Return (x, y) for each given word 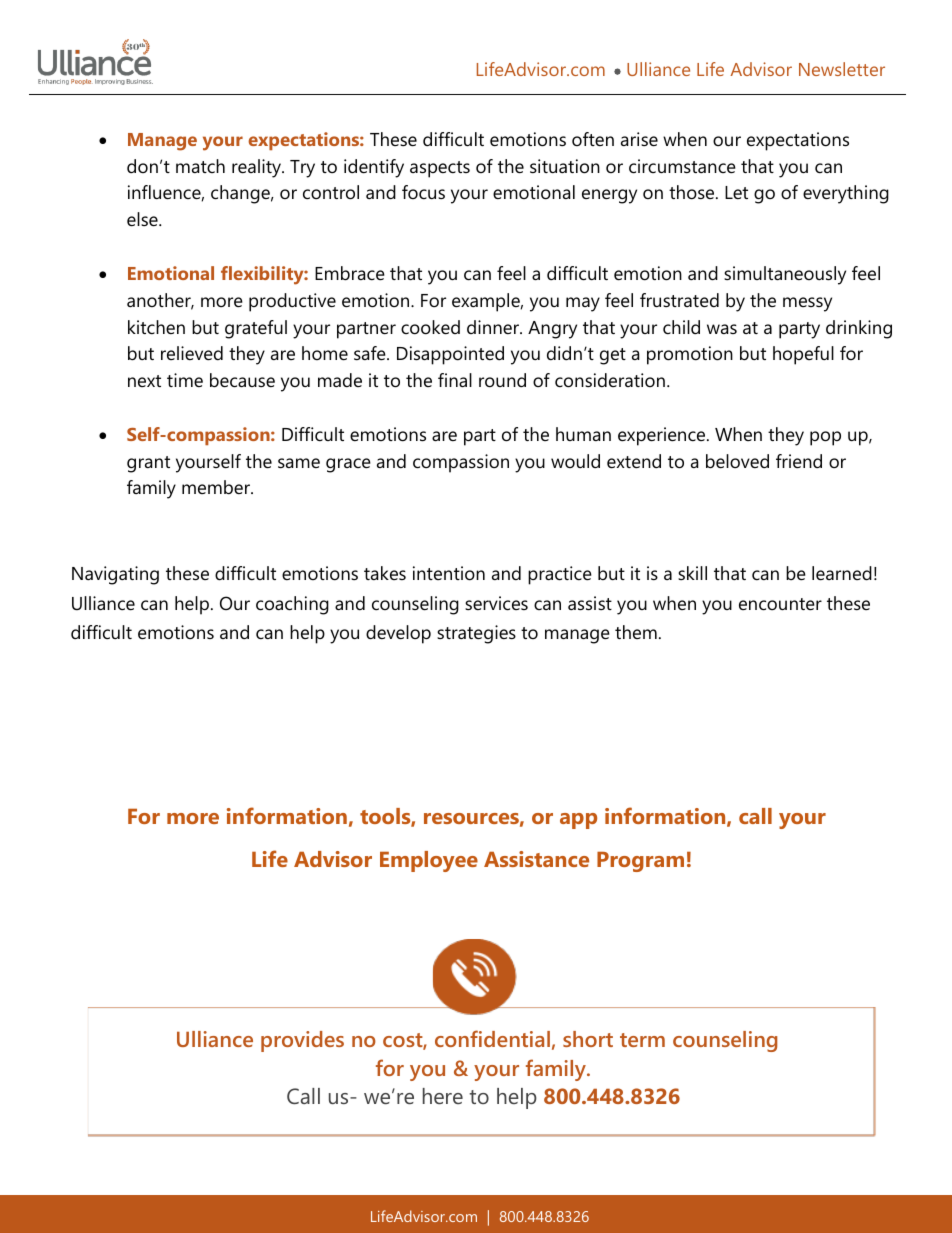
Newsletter (842, 69)
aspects (440, 169)
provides (302, 1041)
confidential (492, 1038)
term (642, 1040)
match (200, 166)
